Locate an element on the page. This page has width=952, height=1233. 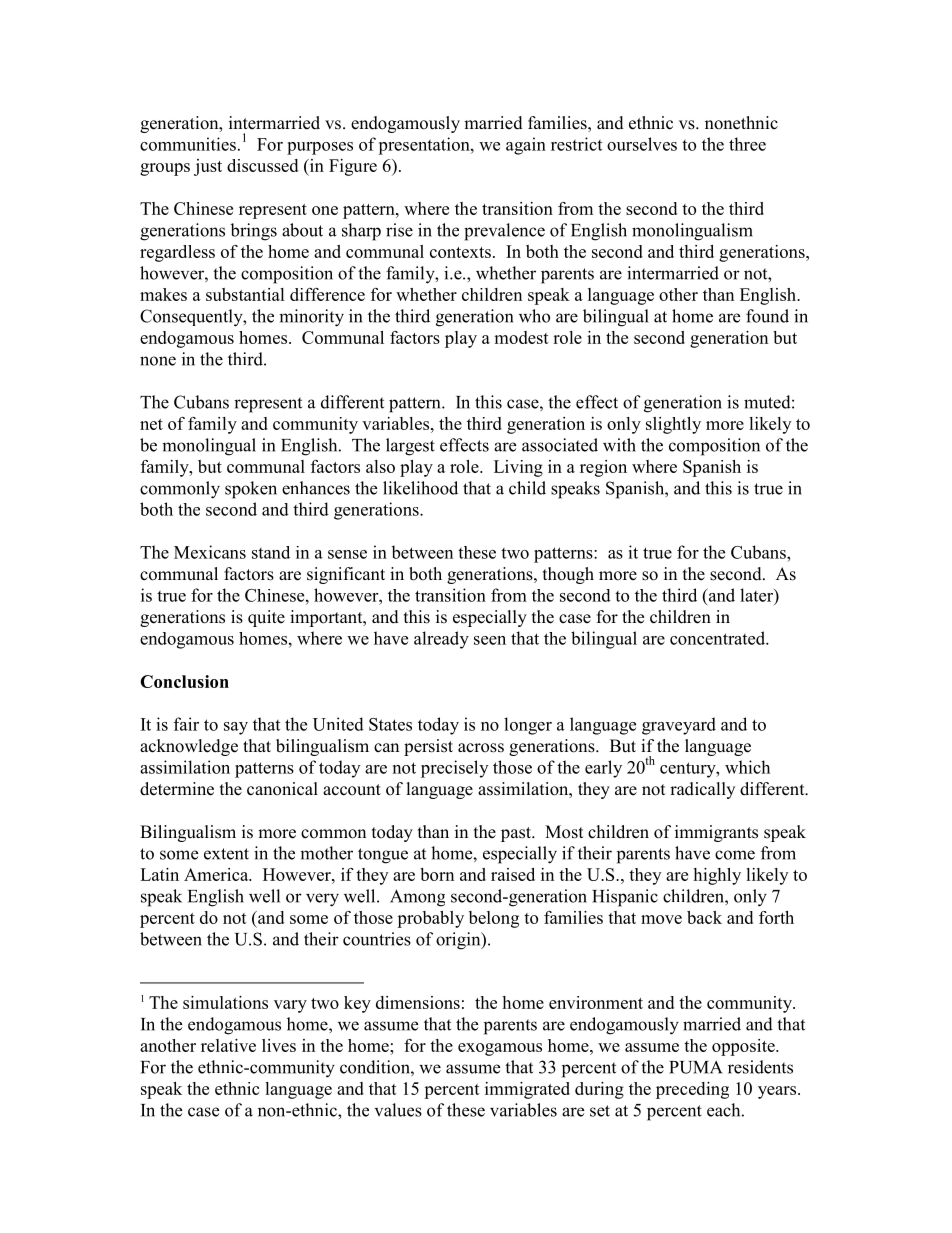
quite is located at coordinates (266, 618).
